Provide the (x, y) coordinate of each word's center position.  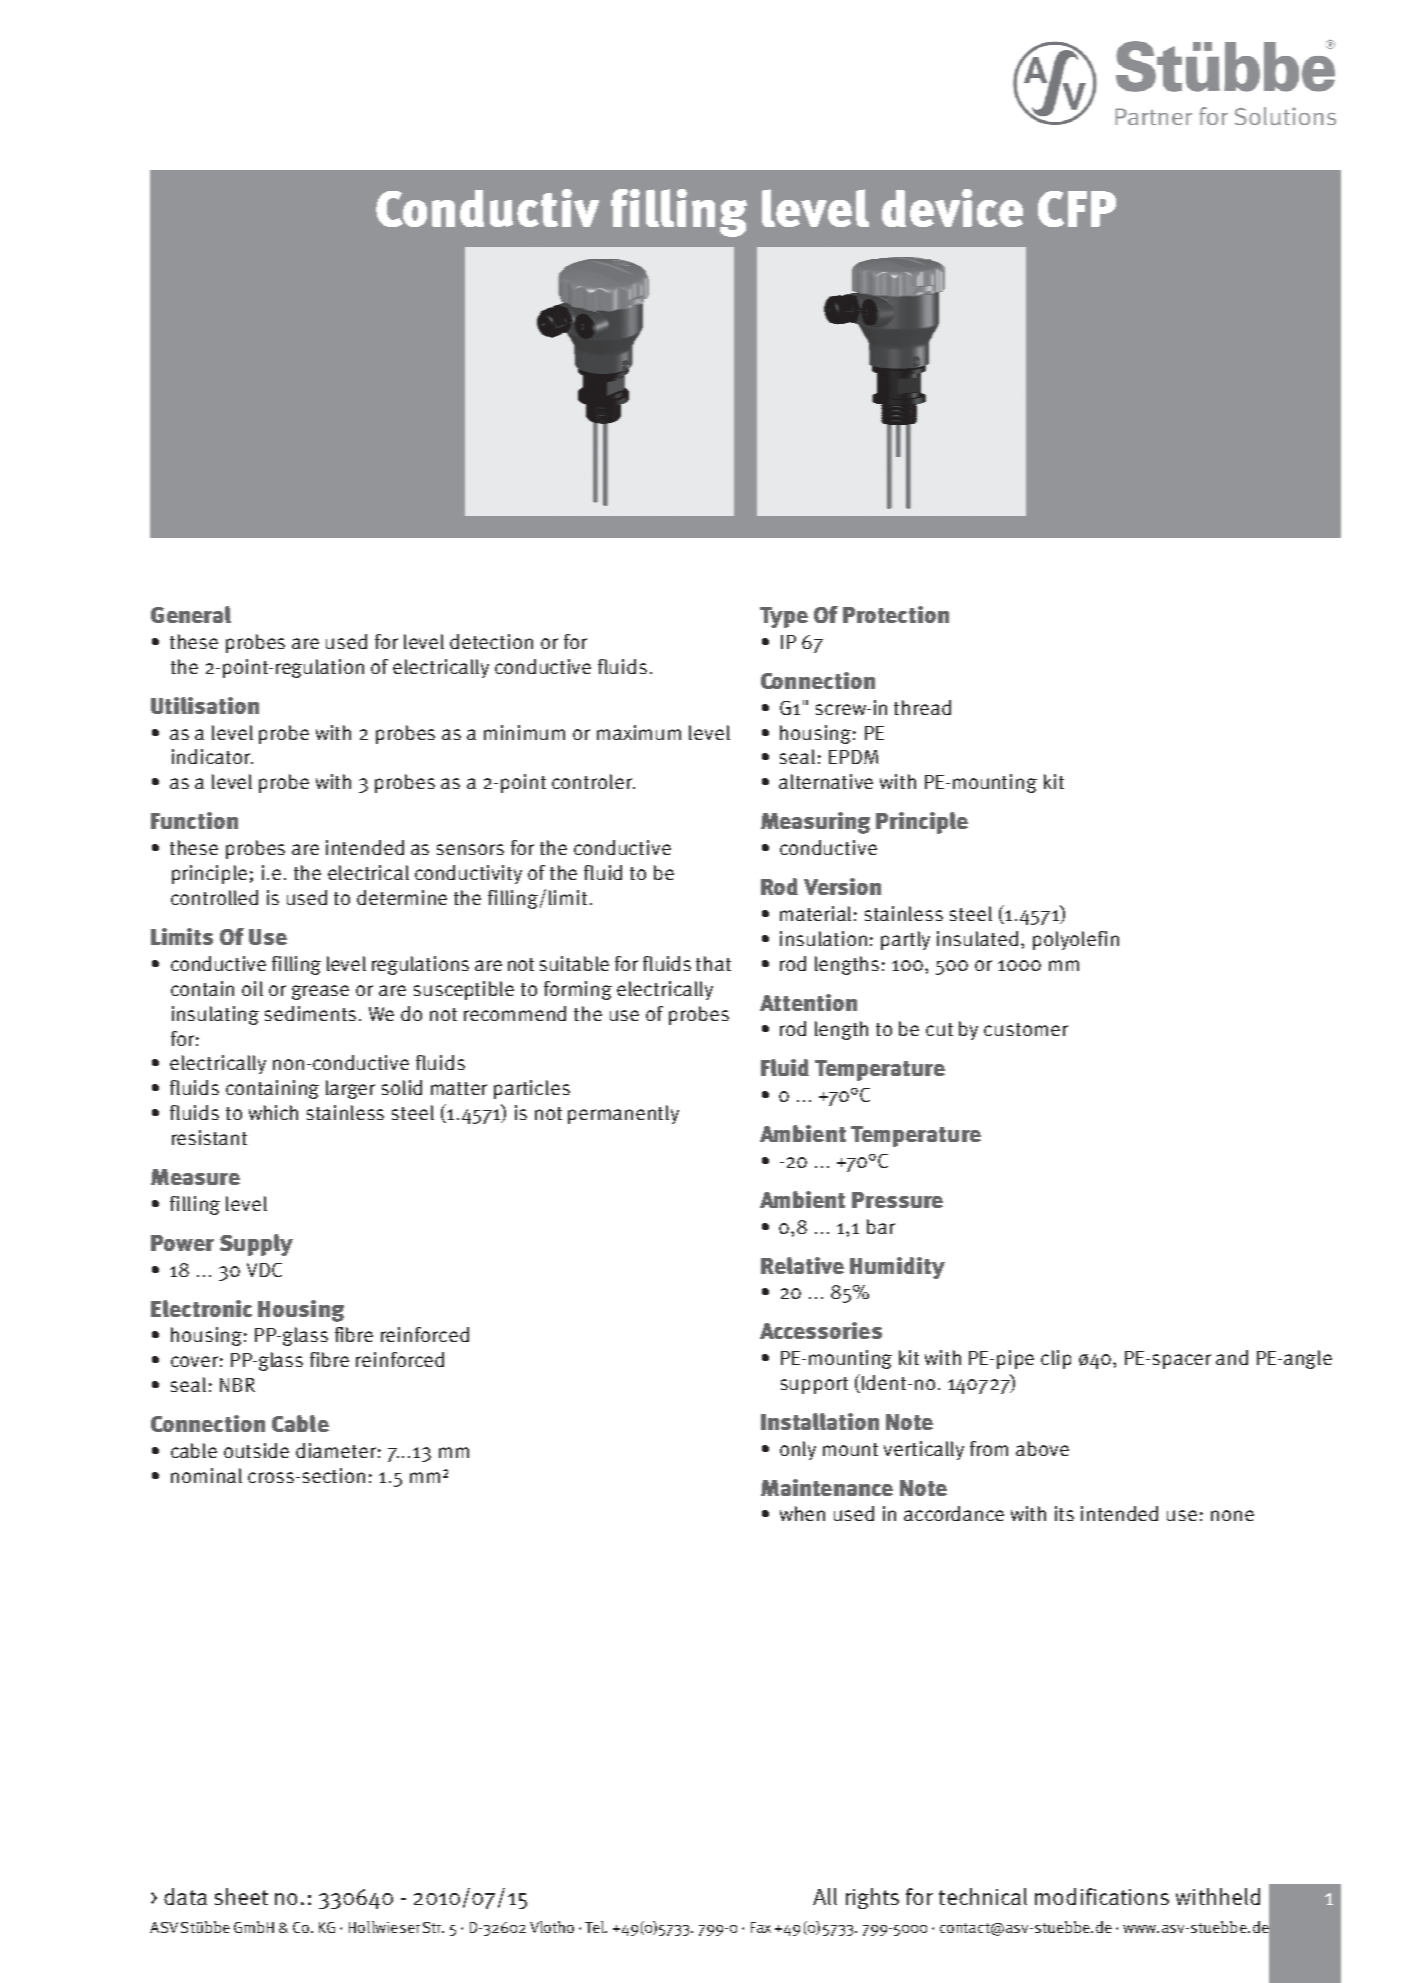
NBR (237, 1385)
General (191, 614)
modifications (1102, 1896)
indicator (212, 756)
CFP (1077, 209)
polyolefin (1076, 940)
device (952, 208)
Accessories (821, 1330)
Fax (761, 1927)
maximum (639, 732)
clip (1056, 1359)
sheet (241, 1896)
